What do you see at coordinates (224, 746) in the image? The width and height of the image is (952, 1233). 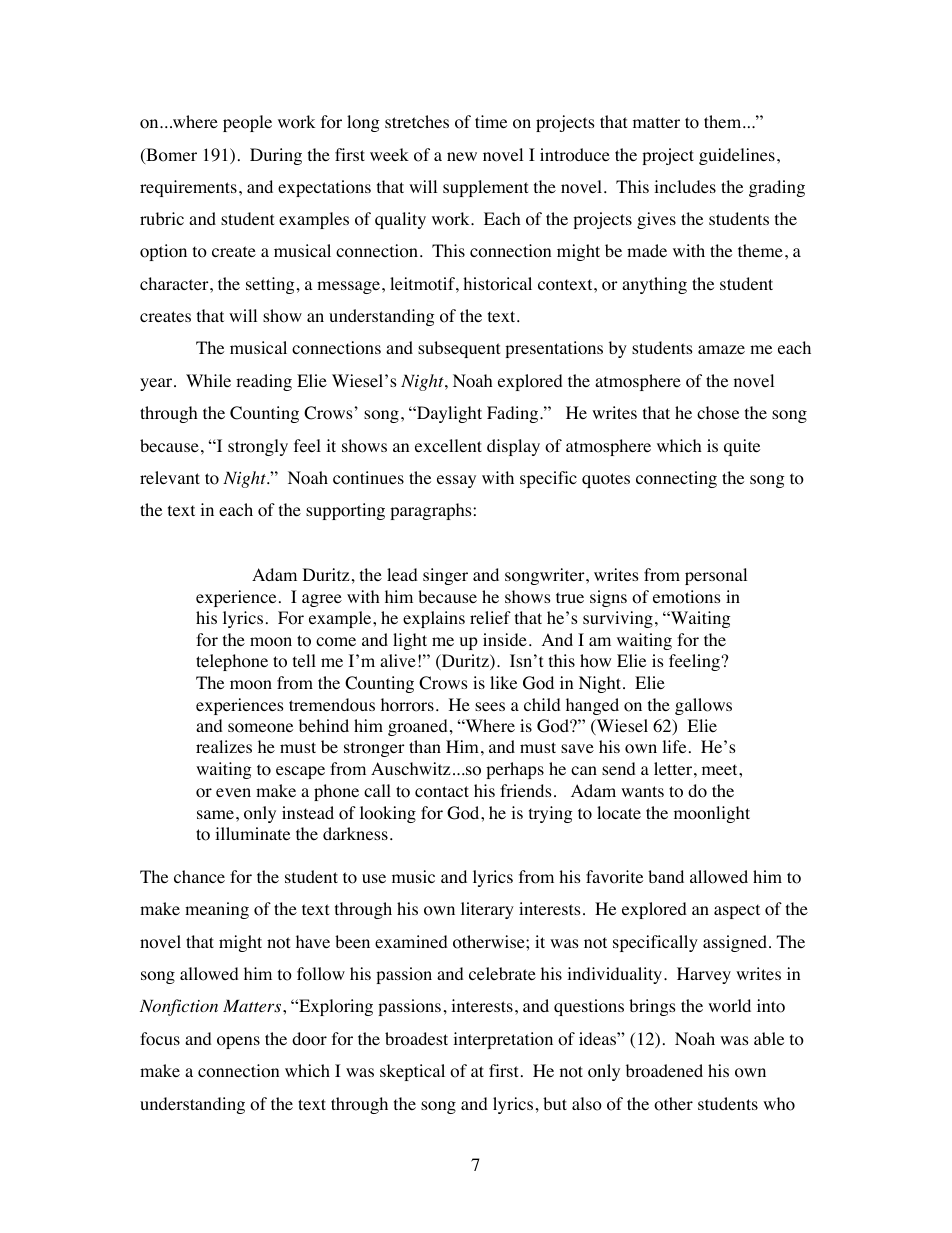 I see `realizes` at bounding box center [224, 746].
